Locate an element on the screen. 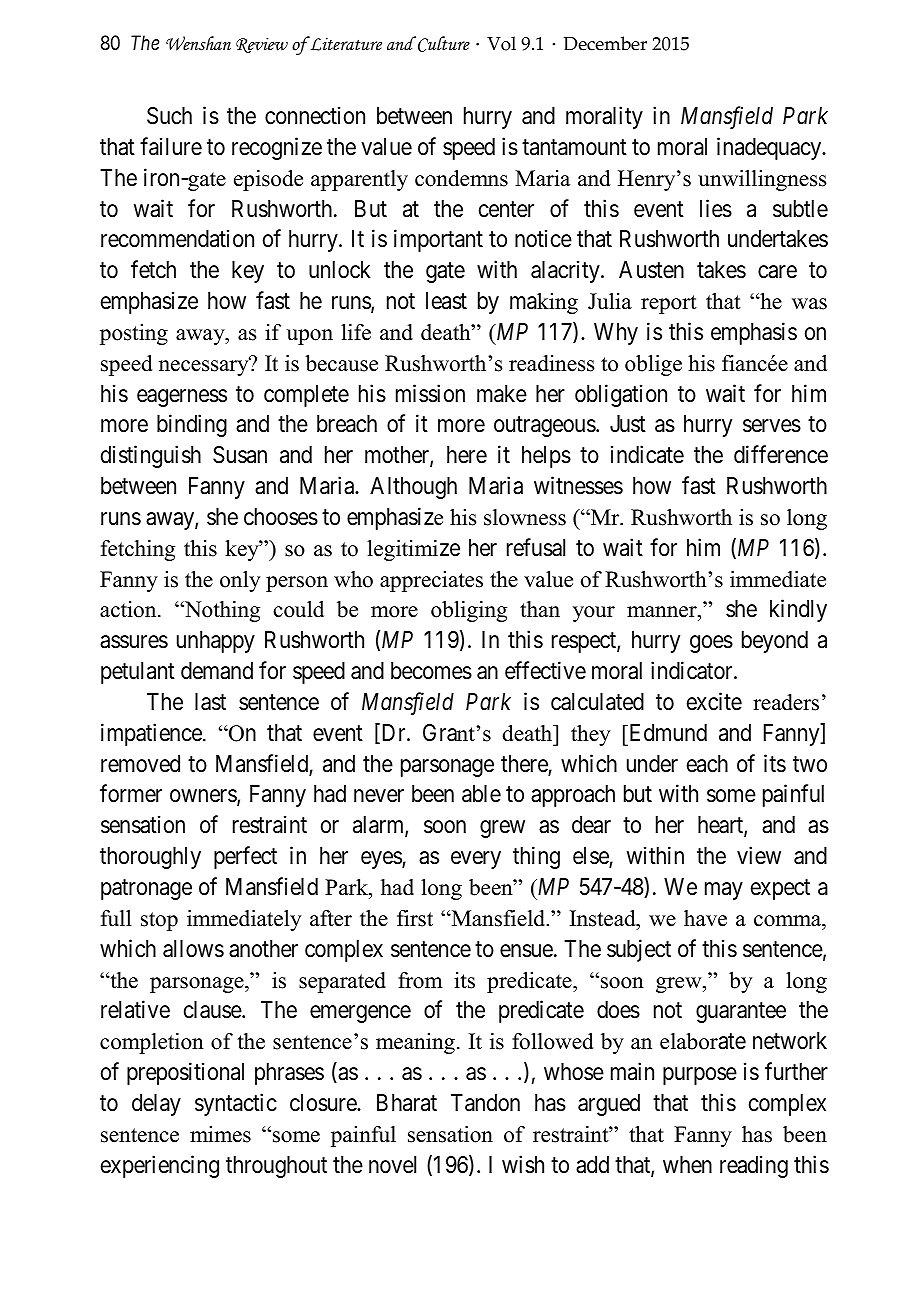 The height and width of the screenshot is (1311, 924). mimes is located at coordinates (220, 1134).
